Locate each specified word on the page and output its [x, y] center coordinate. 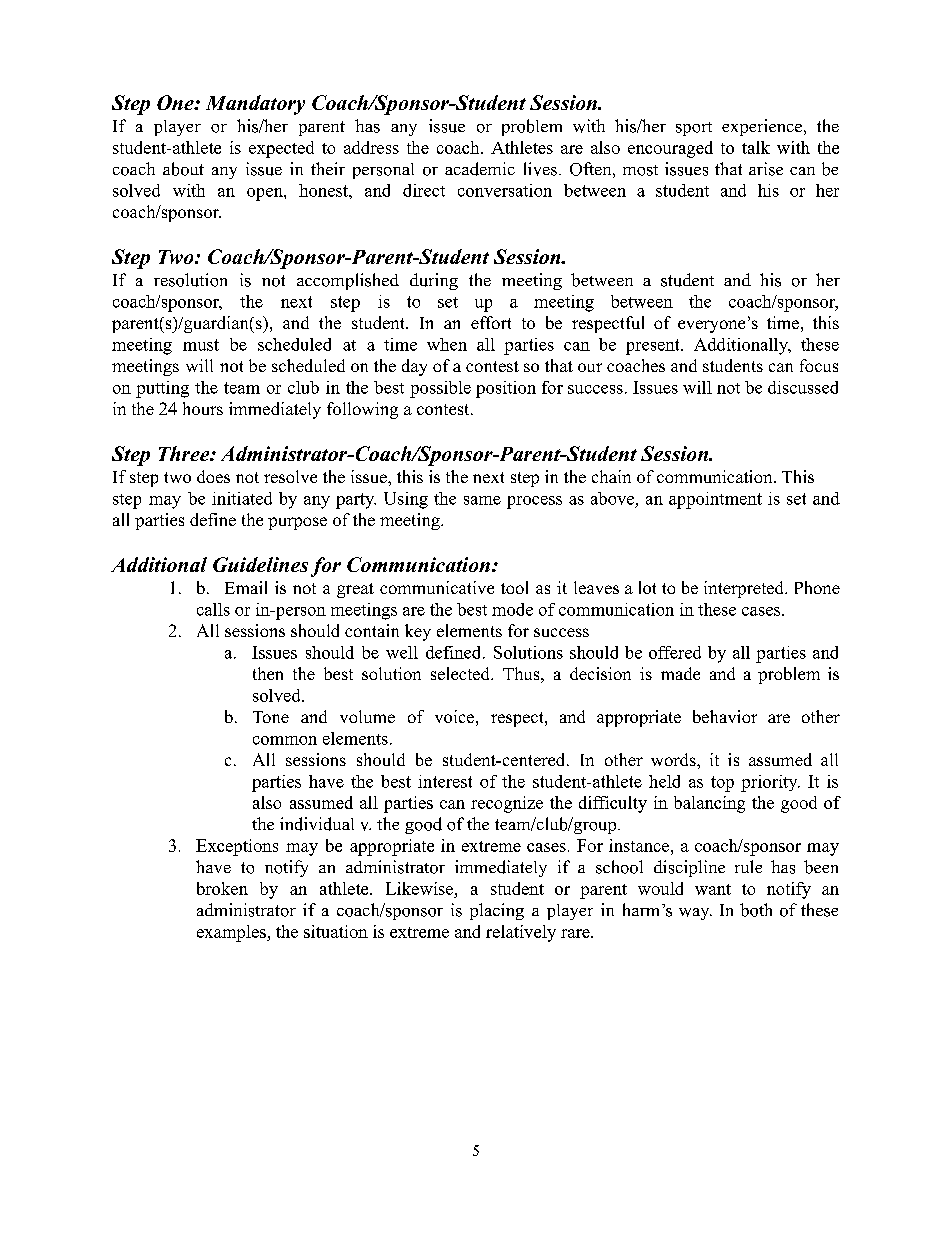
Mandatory [255, 105]
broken [222, 888]
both [756, 910]
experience [762, 127]
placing [497, 911]
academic [480, 169]
